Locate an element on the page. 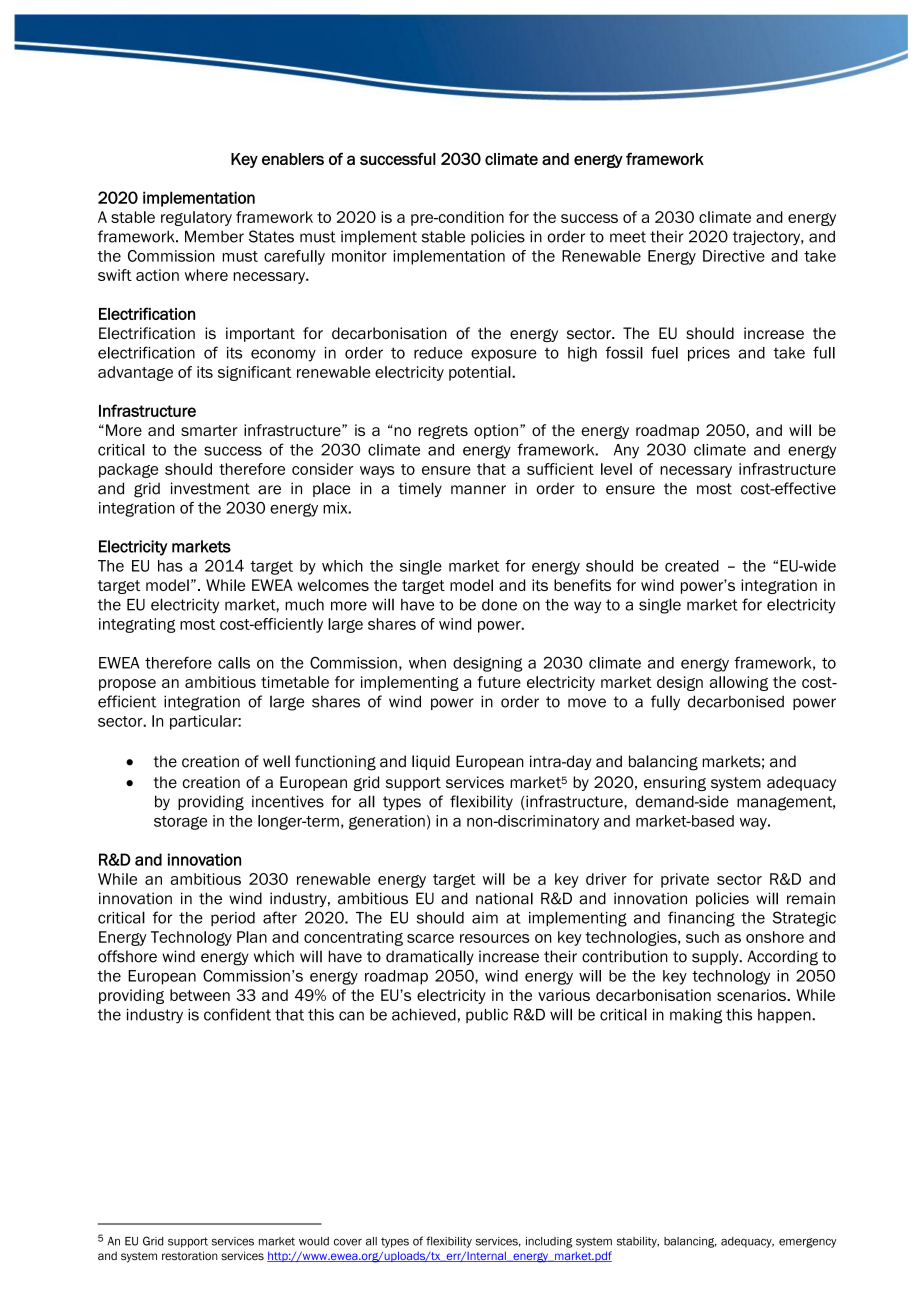 This image has height=1308, width=924. Any is located at coordinates (626, 451).
